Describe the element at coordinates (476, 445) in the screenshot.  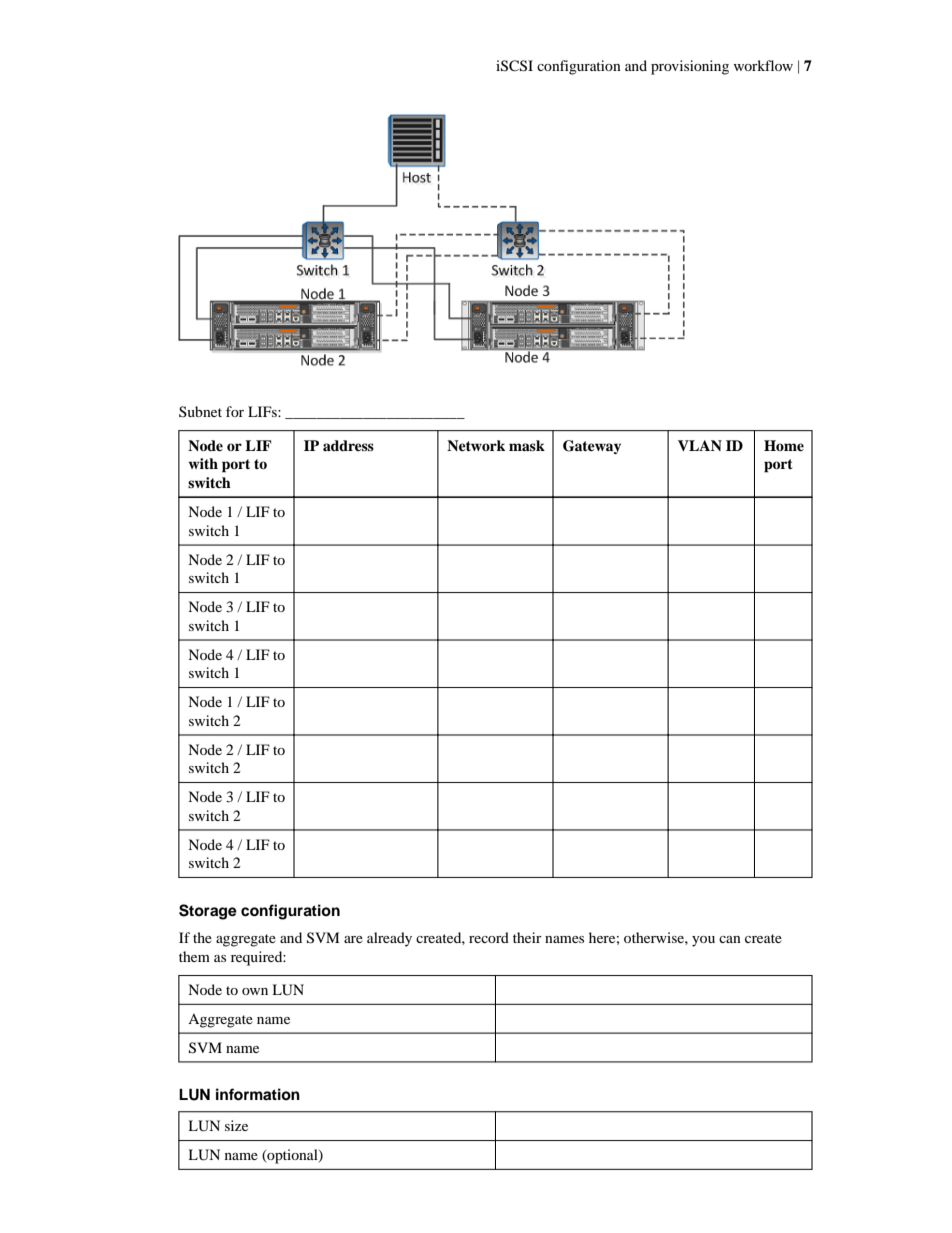
I see `Network` at that location.
